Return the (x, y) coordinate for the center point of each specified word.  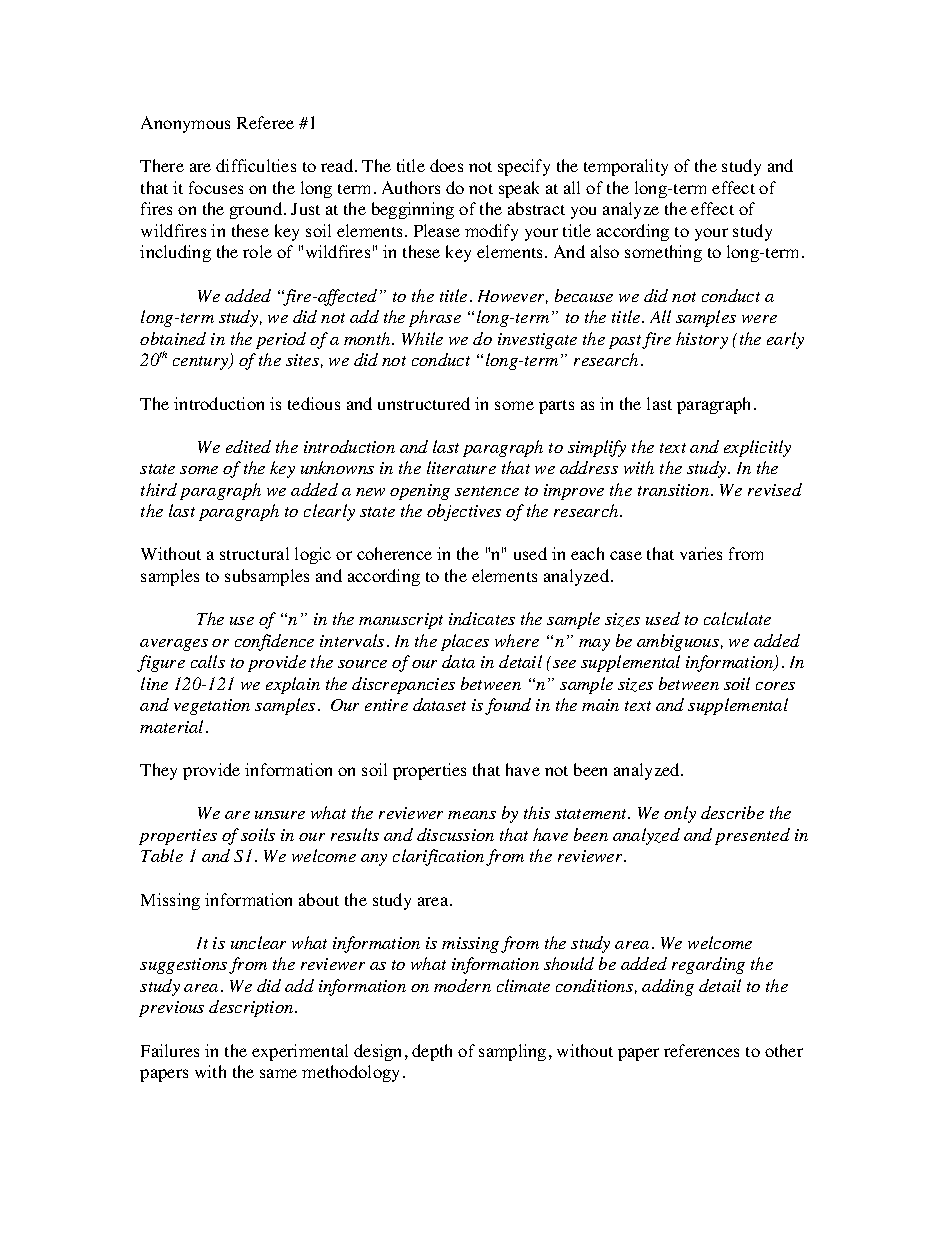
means (472, 815)
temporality (626, 167)
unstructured (424, 403)
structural (254, 553)
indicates (482, 618)
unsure (280, 815)
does (446, 165)
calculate (737, 618)
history (702, 340)
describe (732, 812)
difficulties (256, 165)
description (252, 1008)
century (202, 363)
